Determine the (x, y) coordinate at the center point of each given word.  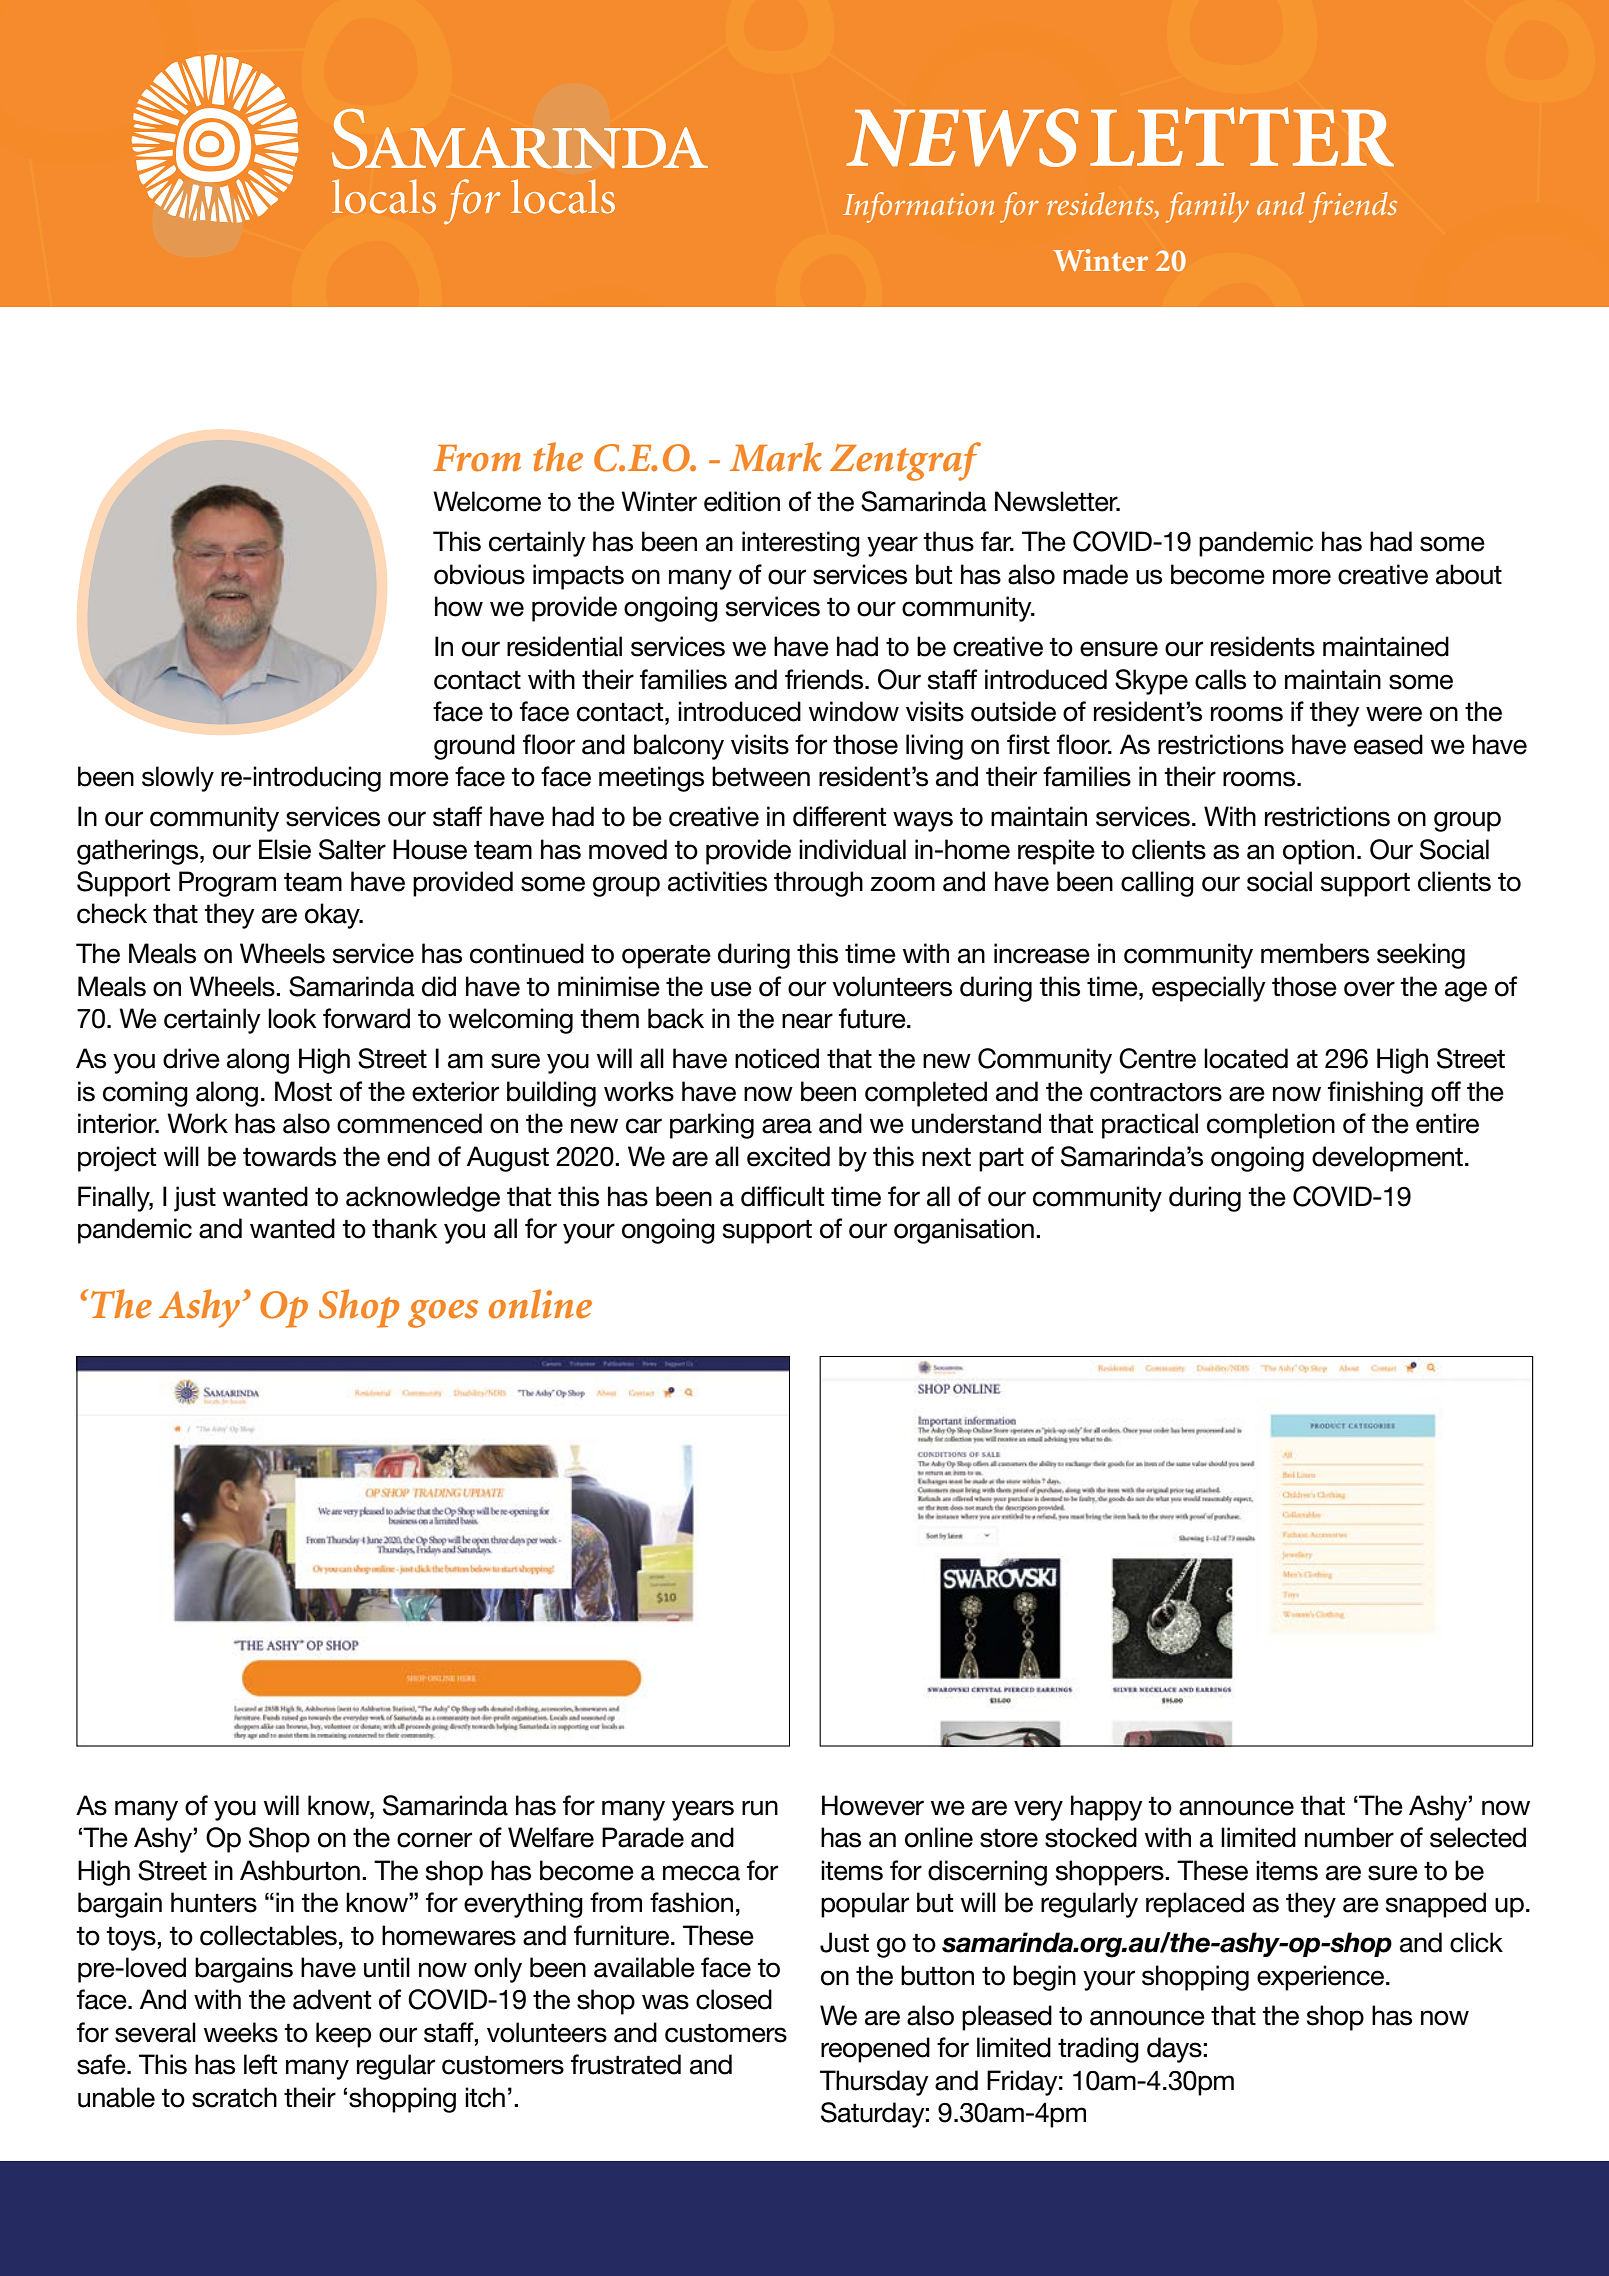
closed (734, 1999)
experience (1322, 1978)
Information (918, 207)
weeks (241, 2032)
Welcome (487, 501)
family (1207, 207)
